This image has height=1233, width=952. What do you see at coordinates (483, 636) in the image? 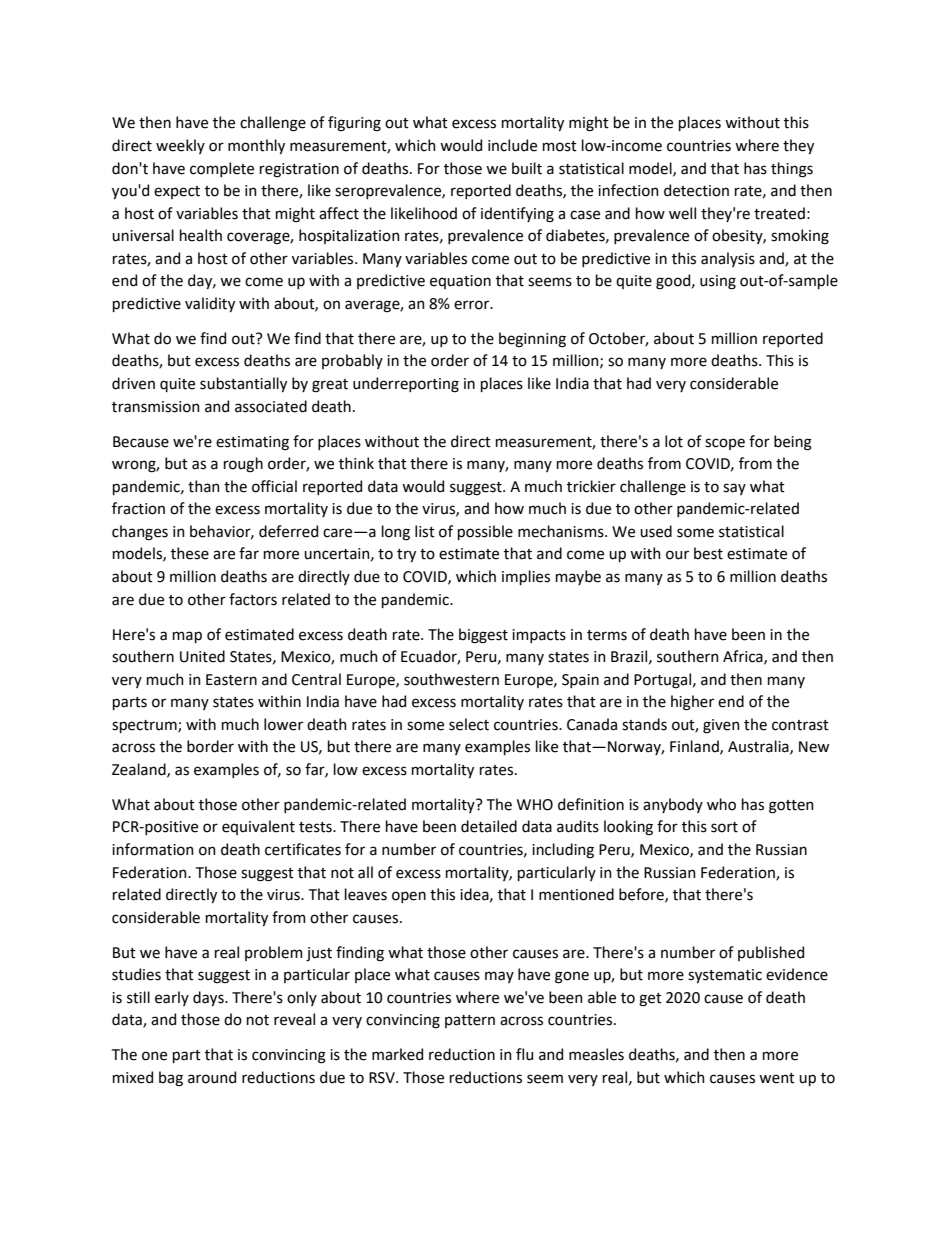
I see `biggest` at bounding box center [483, 636].
